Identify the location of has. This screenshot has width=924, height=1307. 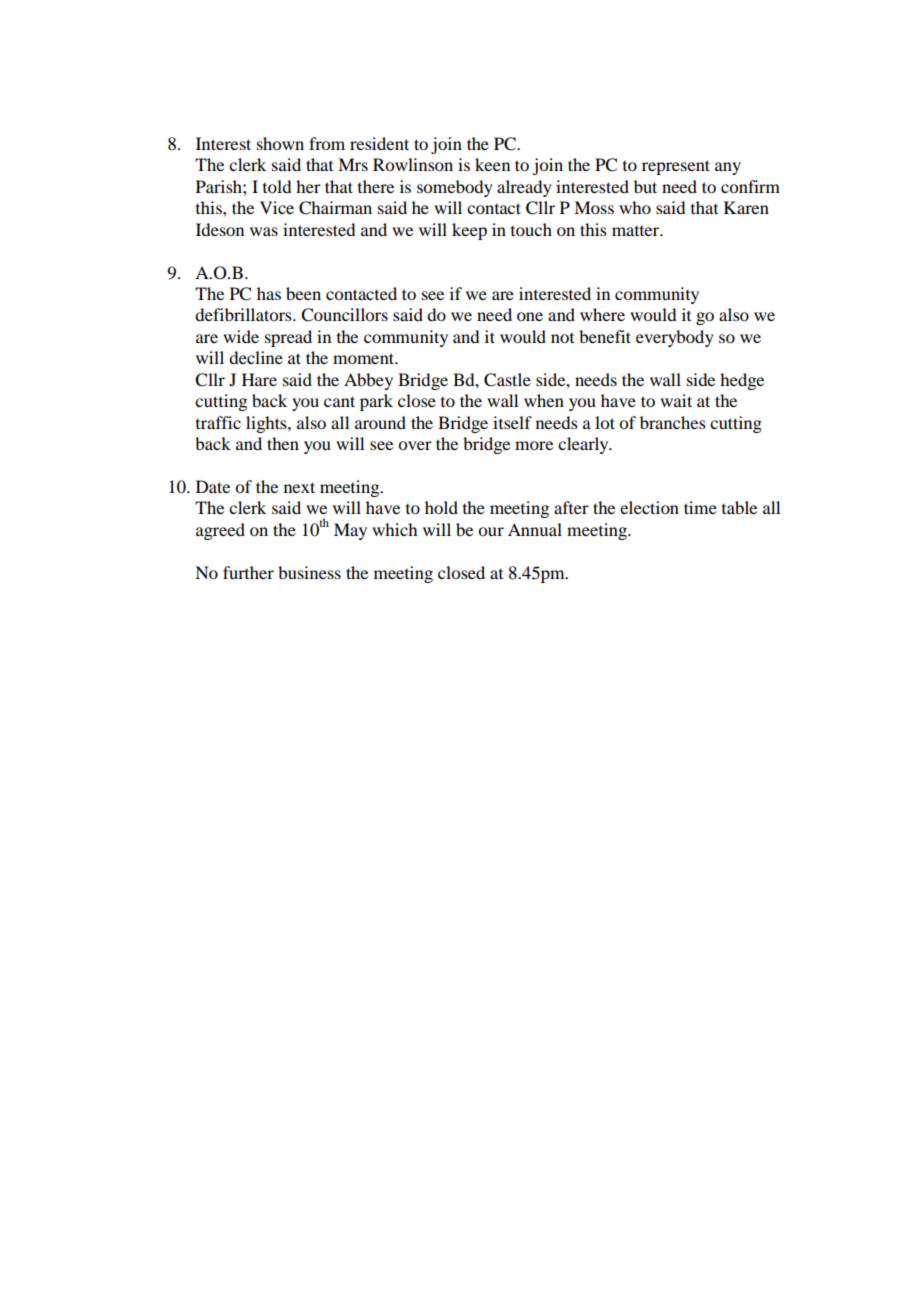
(269, 293).
